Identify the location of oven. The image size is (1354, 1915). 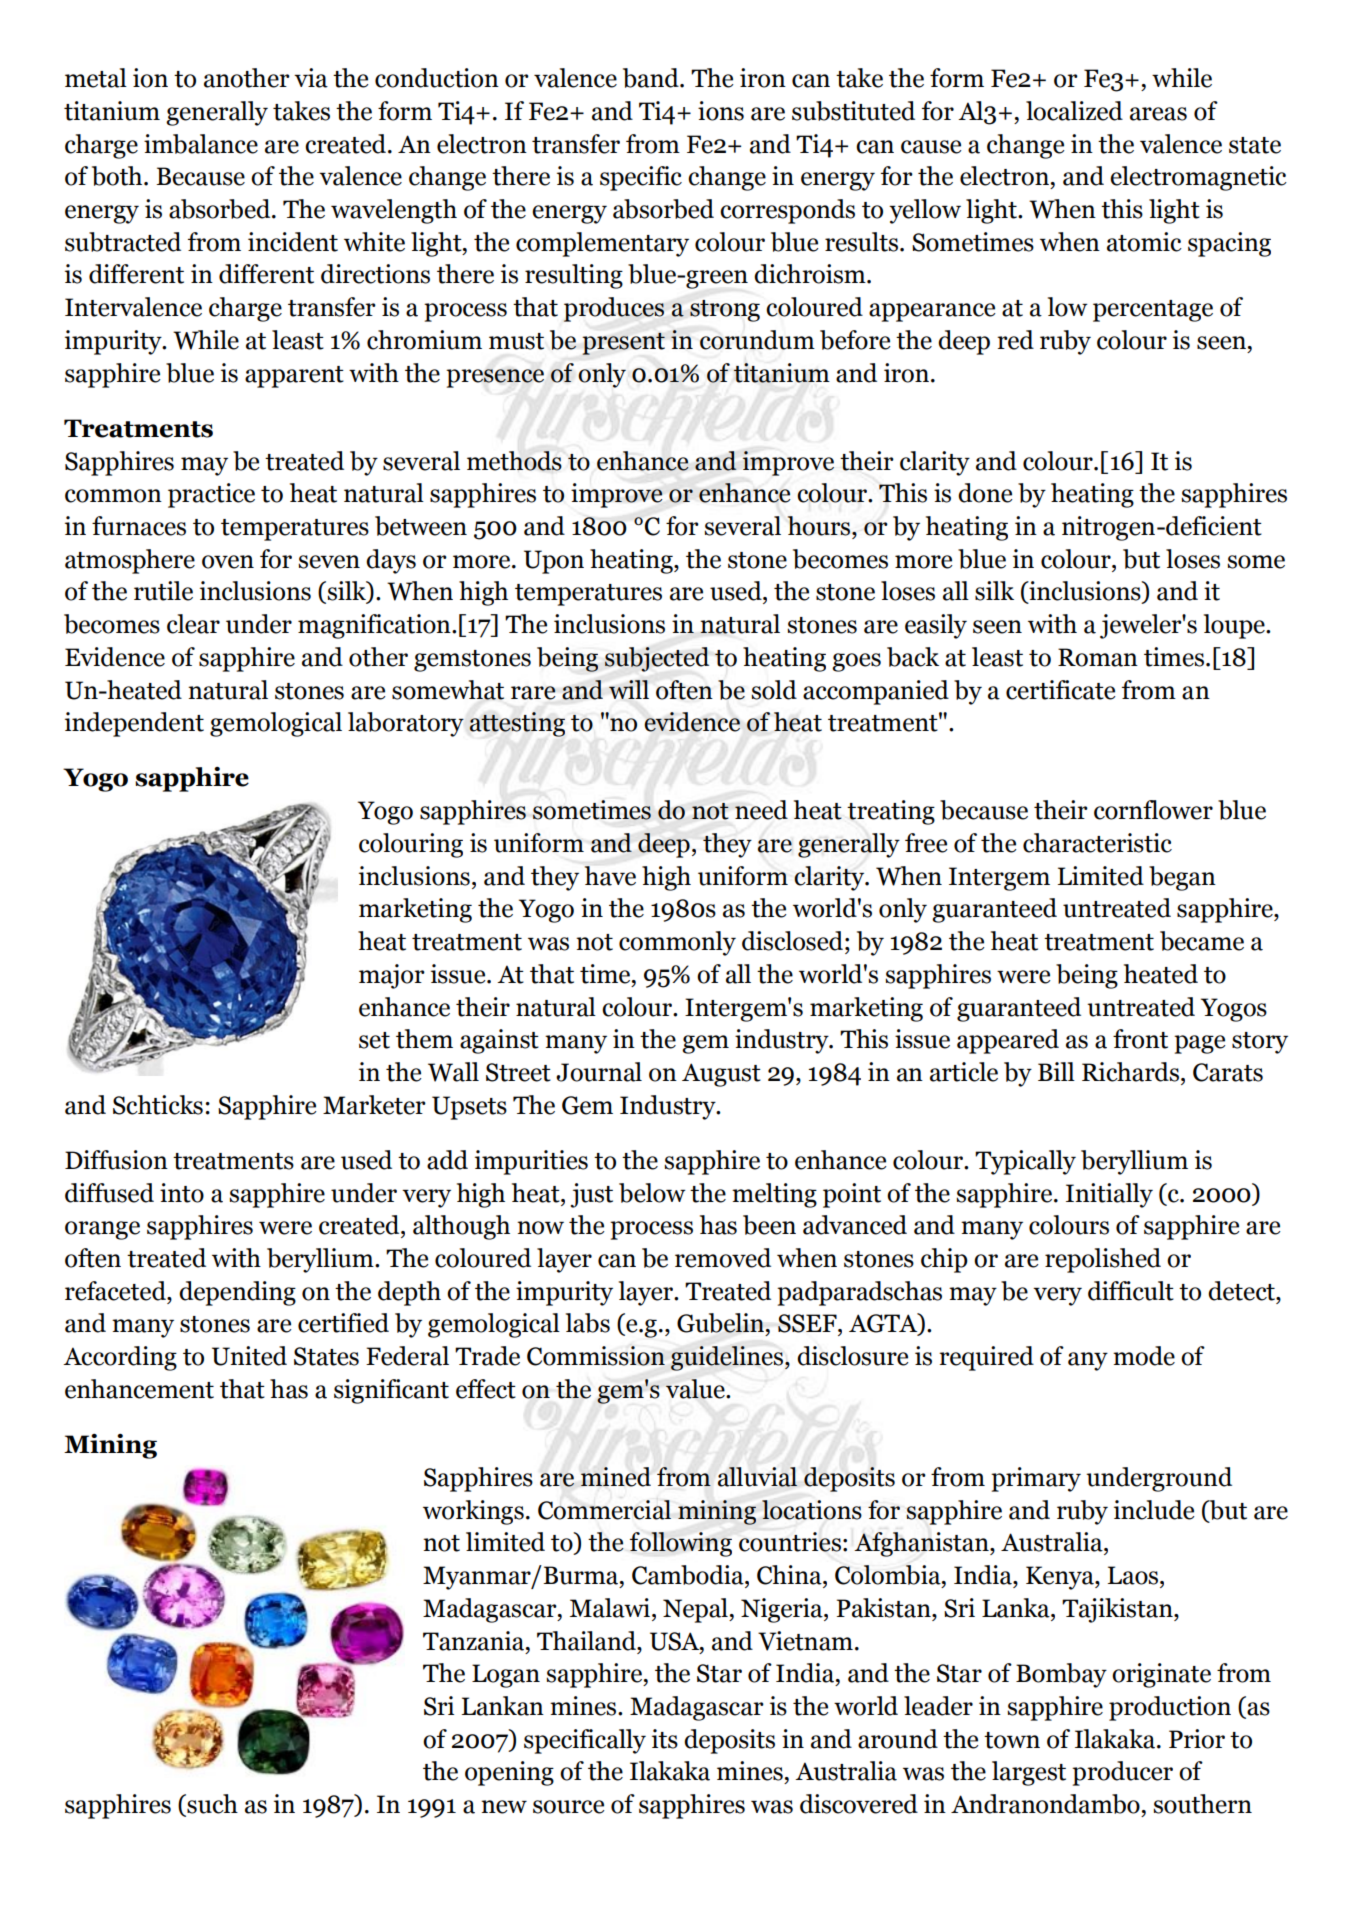
(228, 562).
